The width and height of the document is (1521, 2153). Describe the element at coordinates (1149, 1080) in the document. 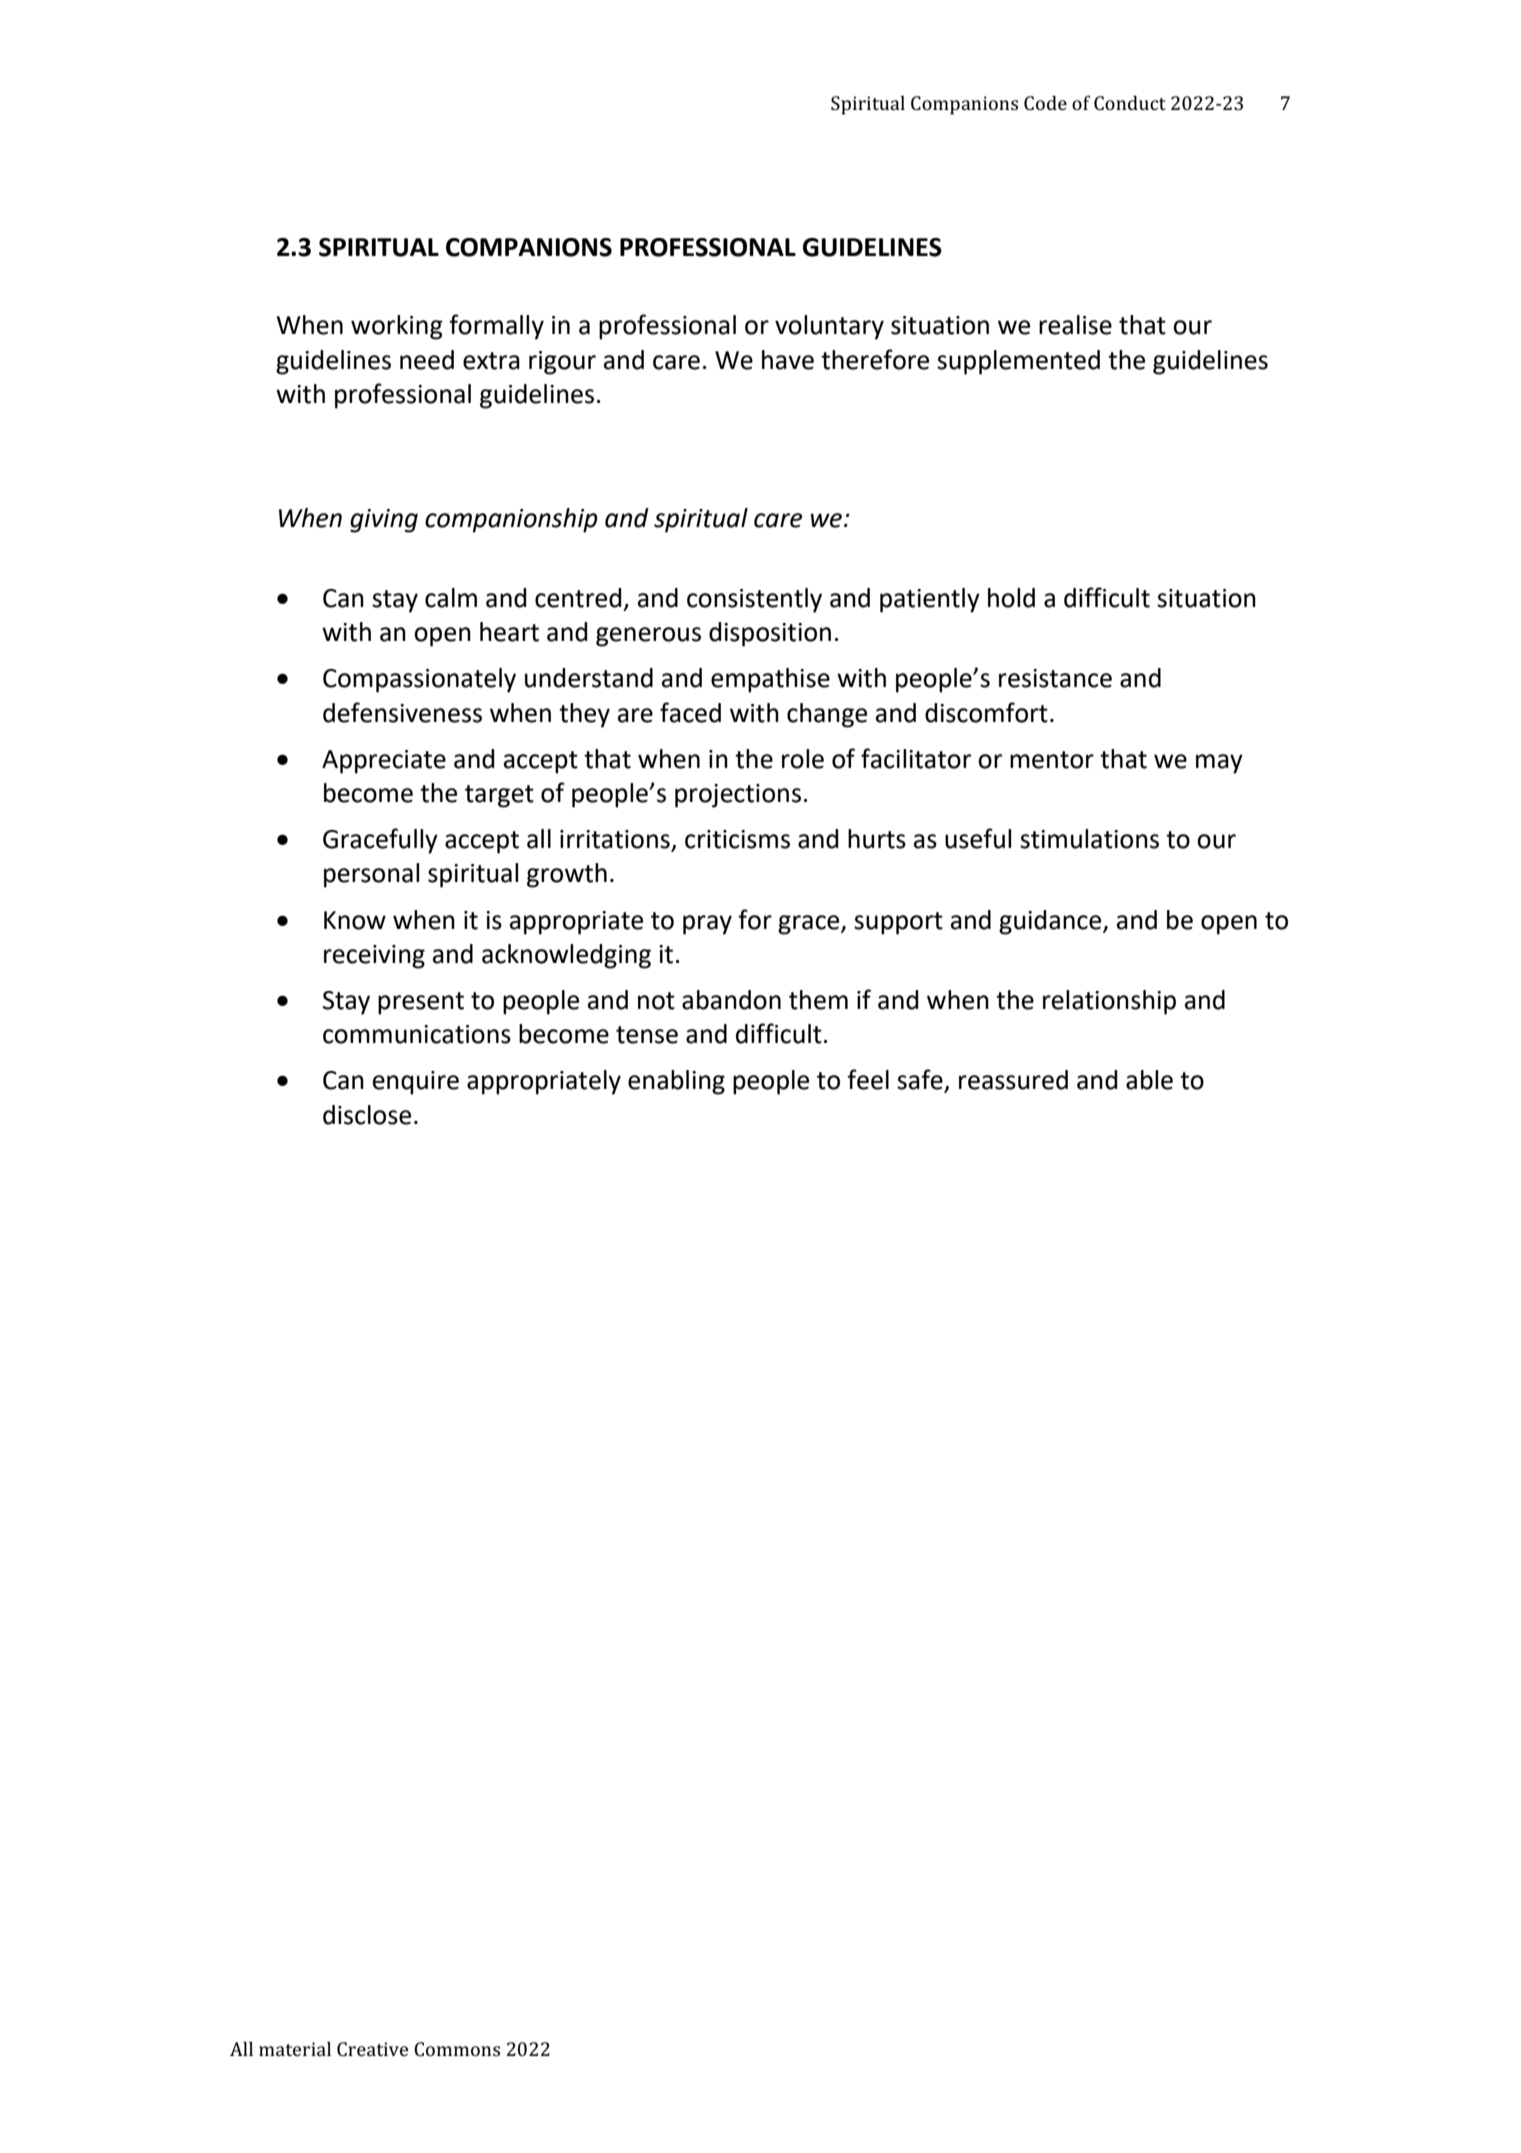

I see `able` at that location.
